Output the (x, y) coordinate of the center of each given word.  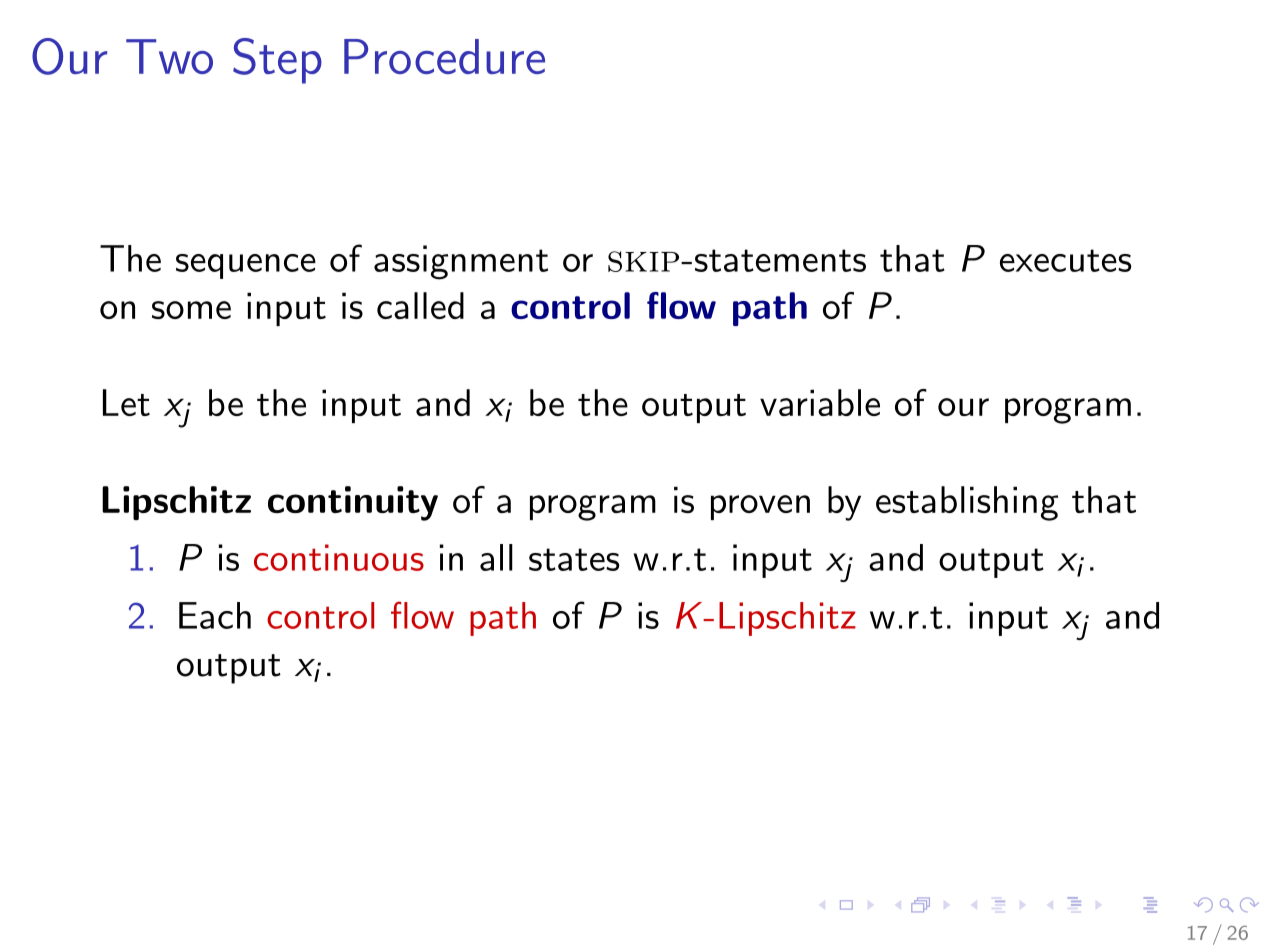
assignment (461, 262)
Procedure (444, 56)
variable (820, 402)
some (191, 310)
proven (760, 507)
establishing (967, 503)
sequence (246, 266)
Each (215, 615)
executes (1066, 260)
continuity (353, 503)
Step (277, 61)
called (420, 305)
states (574, 559)
